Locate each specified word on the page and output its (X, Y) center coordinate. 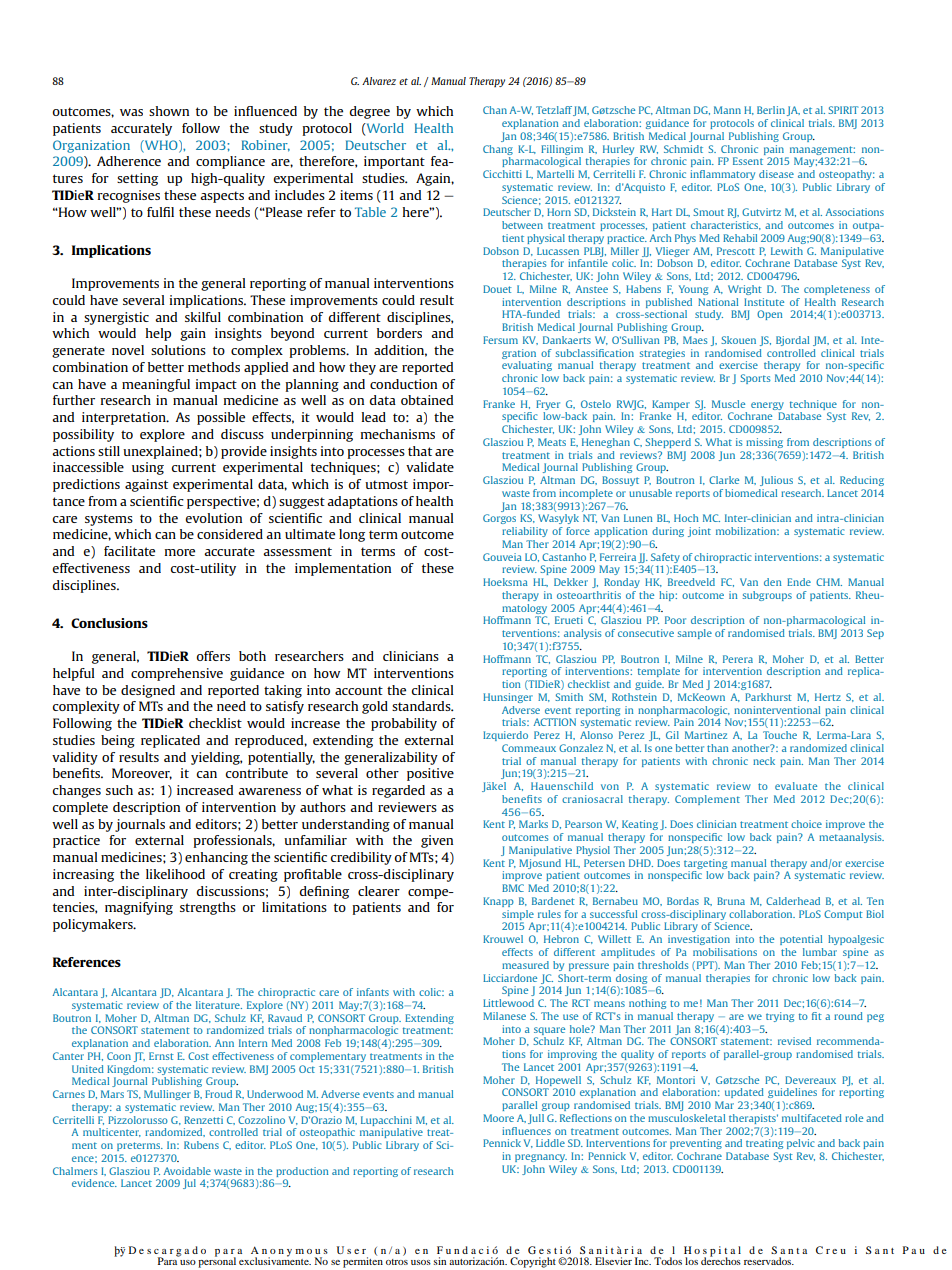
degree (369, 112)
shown (169, 111)
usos (421, 1262)
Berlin (771, 110)
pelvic (800, 1144)
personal (217, 1261)
